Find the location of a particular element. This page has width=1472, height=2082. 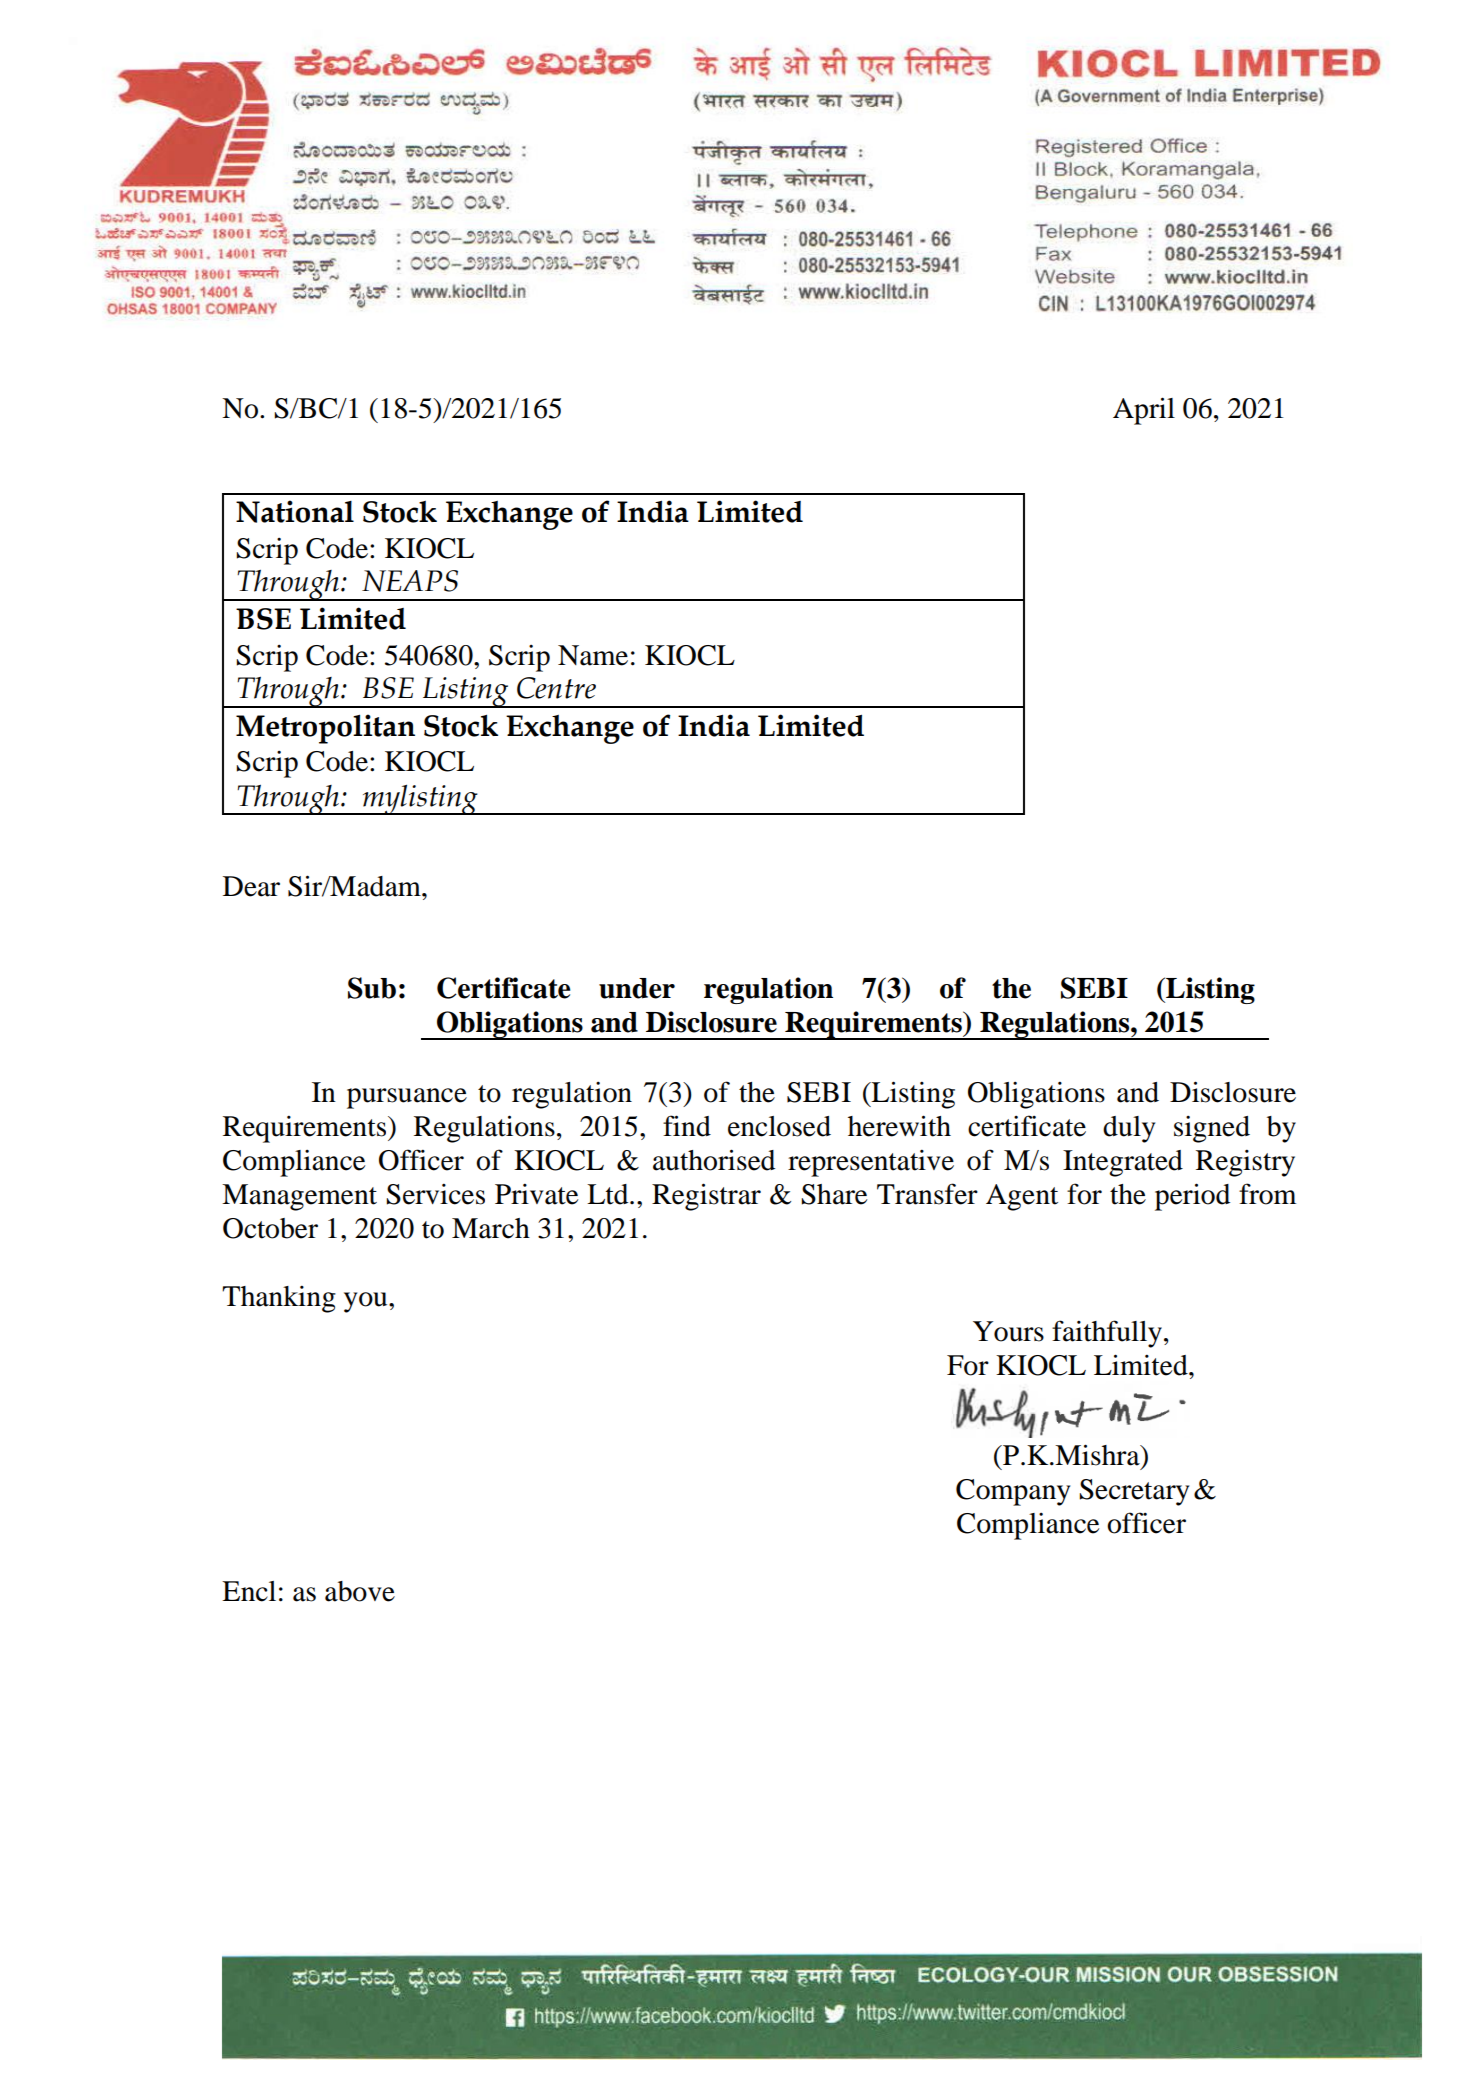

Thanking is located at coordinates (279, 1299).
